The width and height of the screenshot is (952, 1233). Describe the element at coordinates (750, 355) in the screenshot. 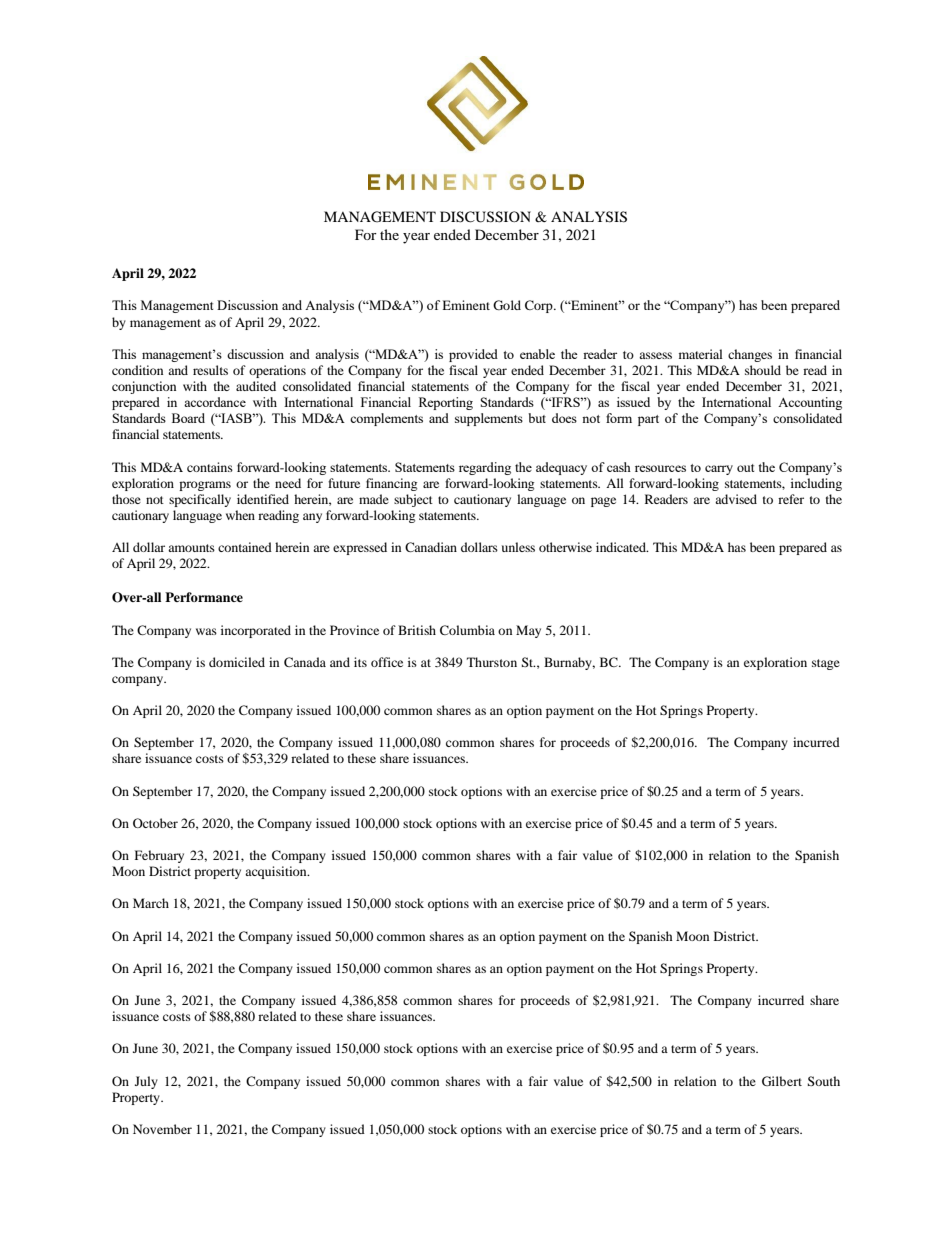

I see `changes` at that location.
